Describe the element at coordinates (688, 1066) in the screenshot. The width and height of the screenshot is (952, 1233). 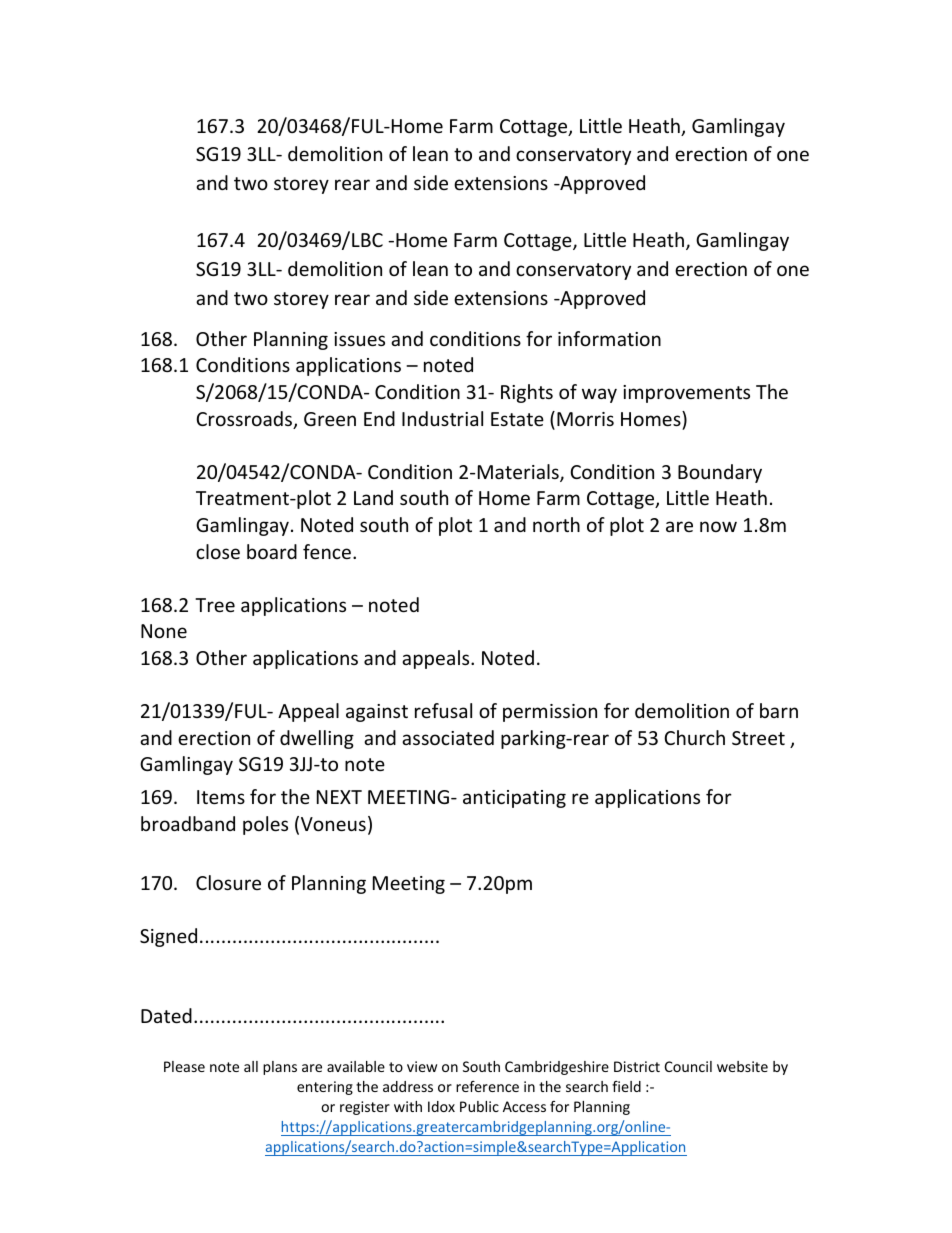
I see `Council` at that location.
